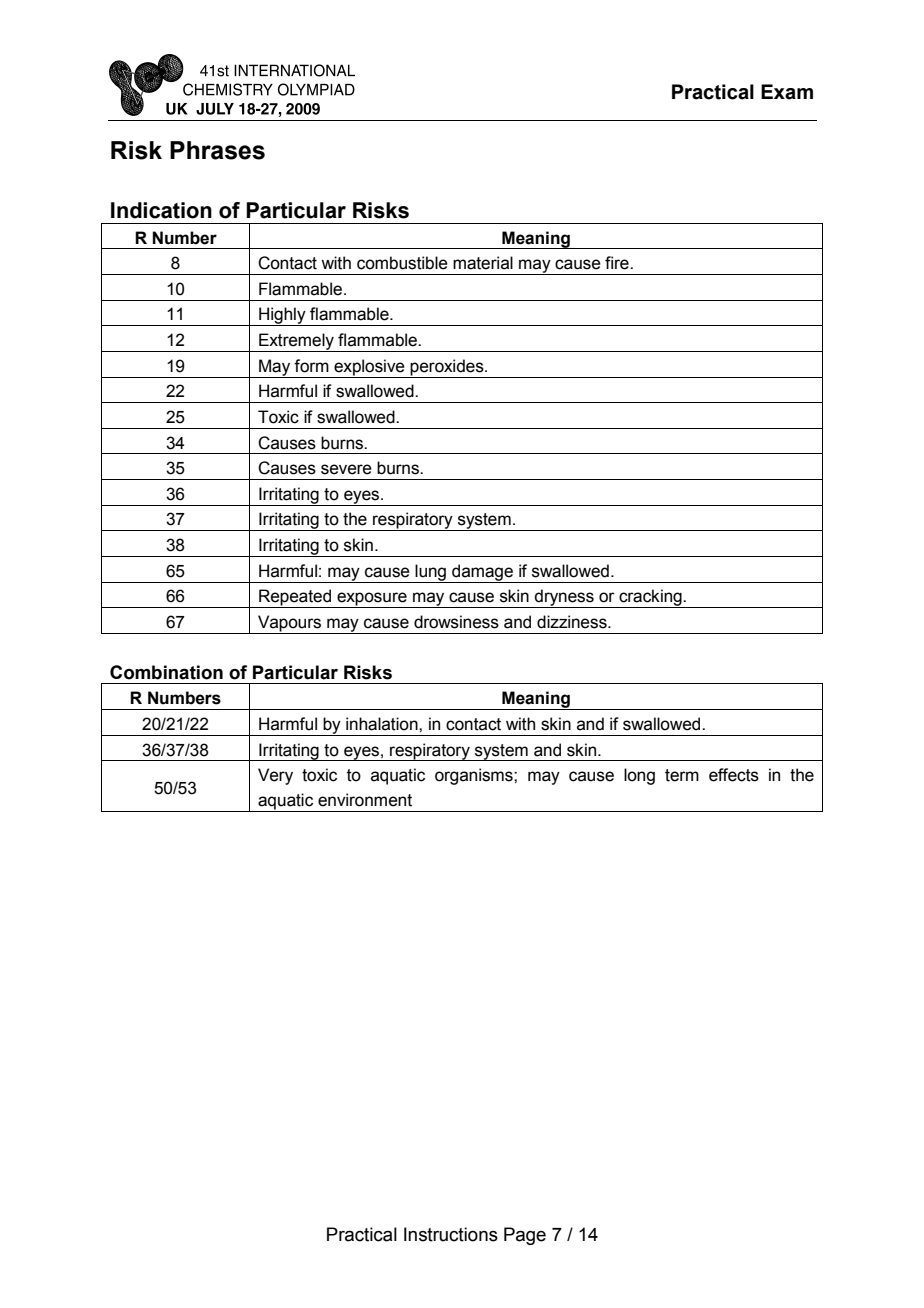 The width and height of the screenshot is (924, 1308). I want to click on term, so click(682, 775).
